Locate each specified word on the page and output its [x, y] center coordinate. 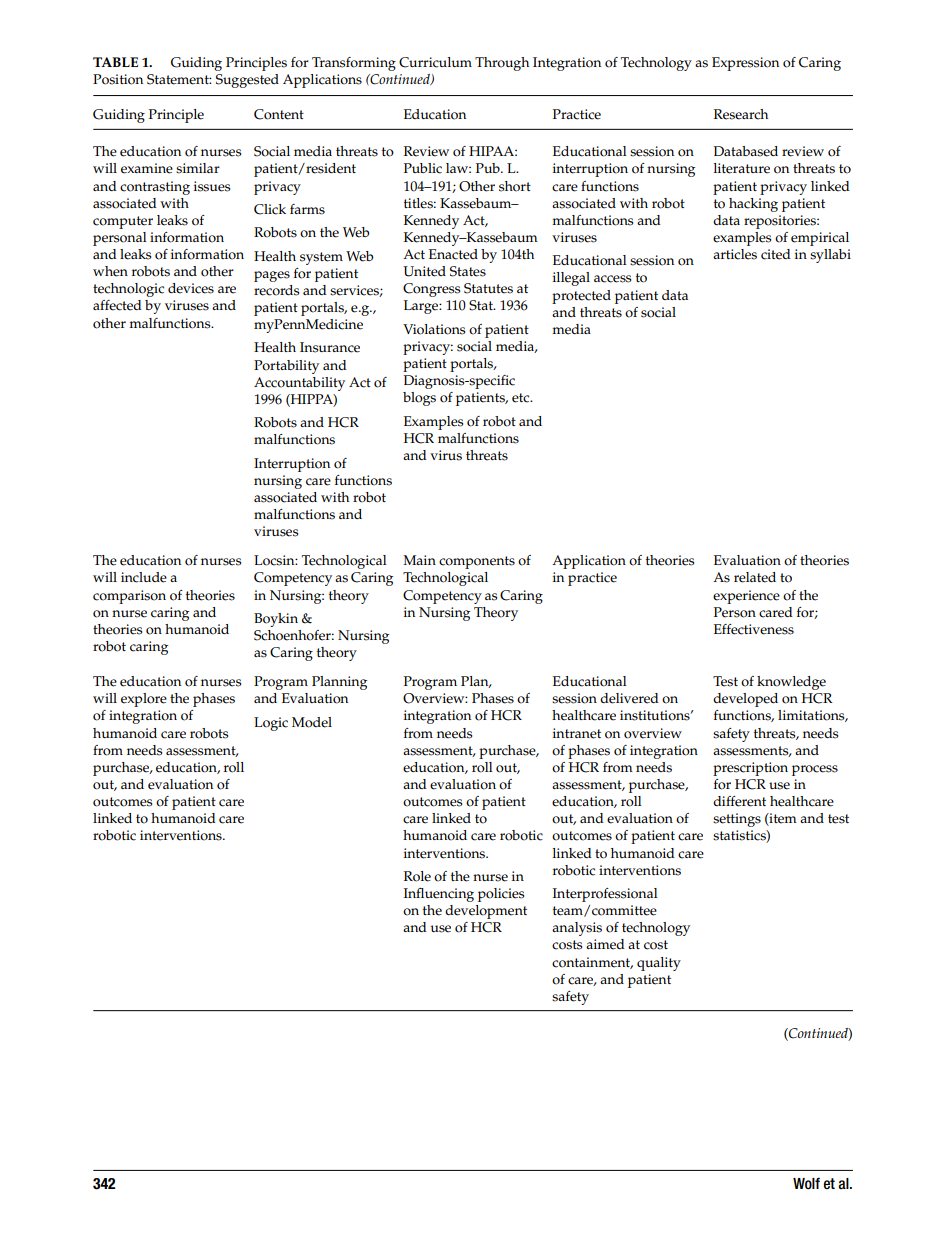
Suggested [247, 81]
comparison [129, 597]
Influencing [439, 895]
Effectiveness [754, 629]
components [477, 562]
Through [502, 64]
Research [741, 114]
